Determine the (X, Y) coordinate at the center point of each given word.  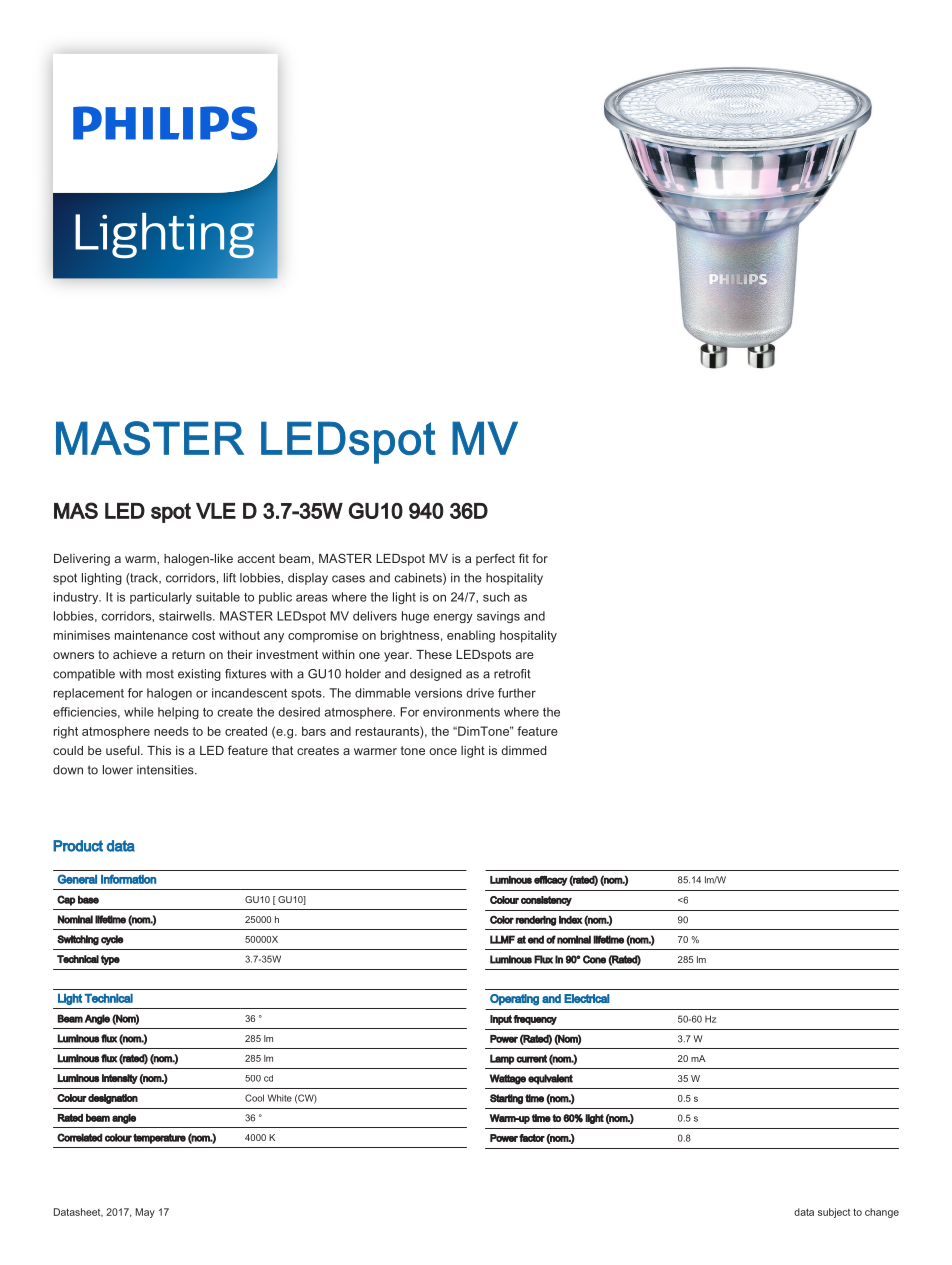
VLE (216, 511)
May (145, 1213)
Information (128, 879)
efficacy (551, 881)
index (571, 920)
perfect (495, 559)
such (496, 597)
